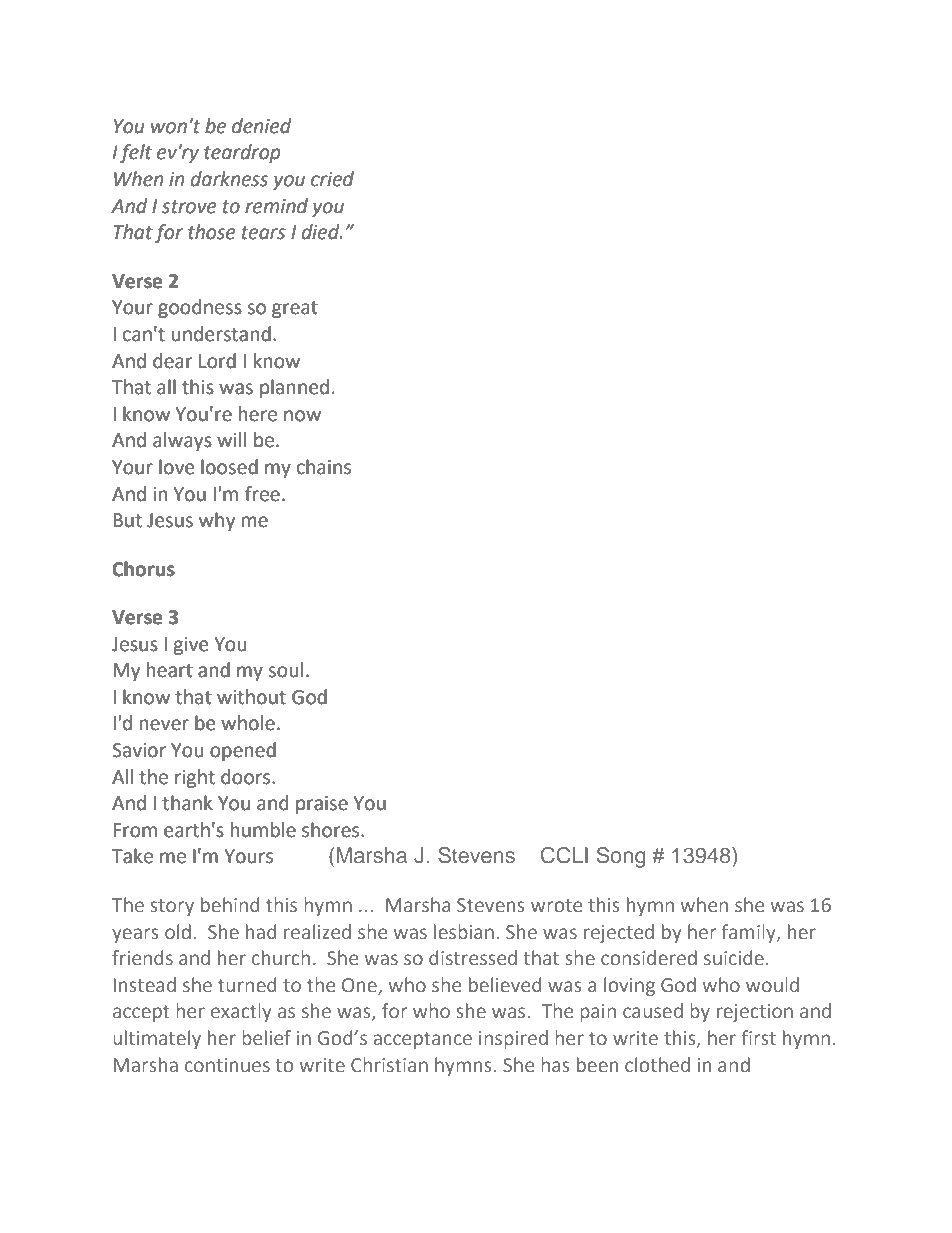 The width and height of the screenshot is (952, 1233). I want to click on always, so click(182, 441).
